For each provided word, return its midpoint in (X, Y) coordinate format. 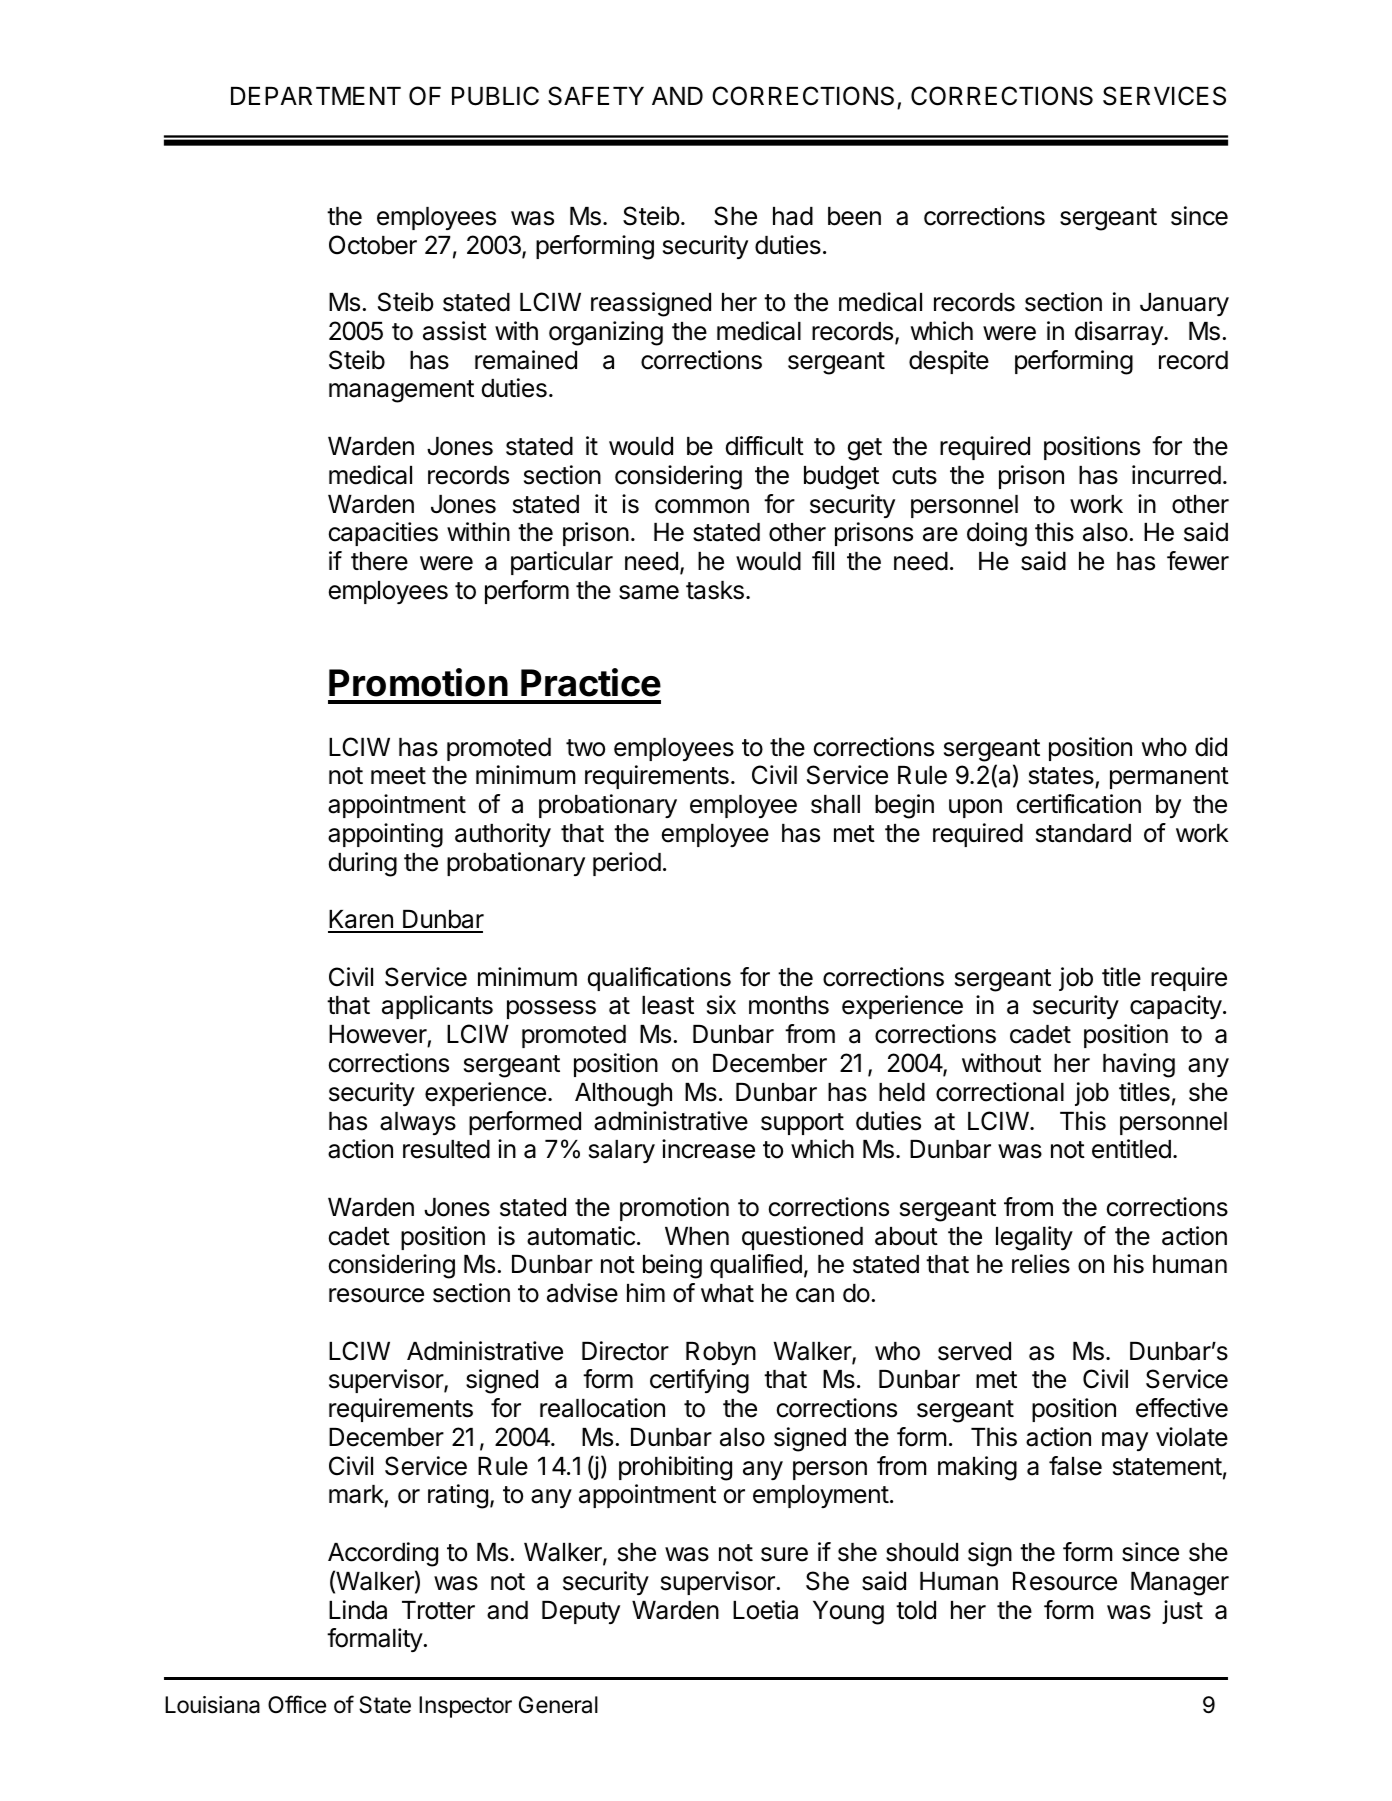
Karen (361, 921)
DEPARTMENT (316, 96)
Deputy (581, 1612)
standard (1083, 833)
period (627, 864)
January (1184, 304)
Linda (358, 1610)
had (793, 216)
